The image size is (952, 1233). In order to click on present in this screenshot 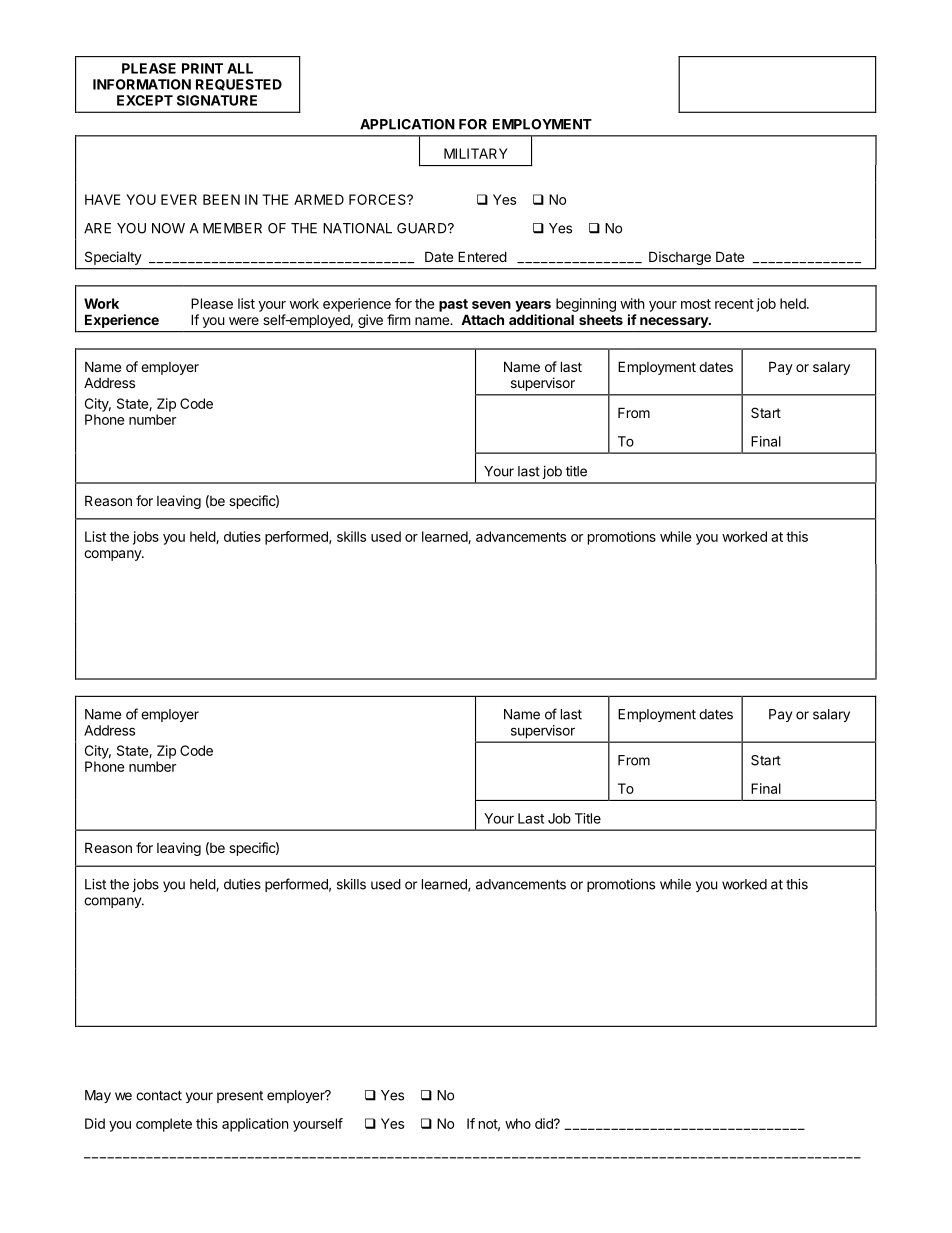, I will do `click(240, 1097)`.
